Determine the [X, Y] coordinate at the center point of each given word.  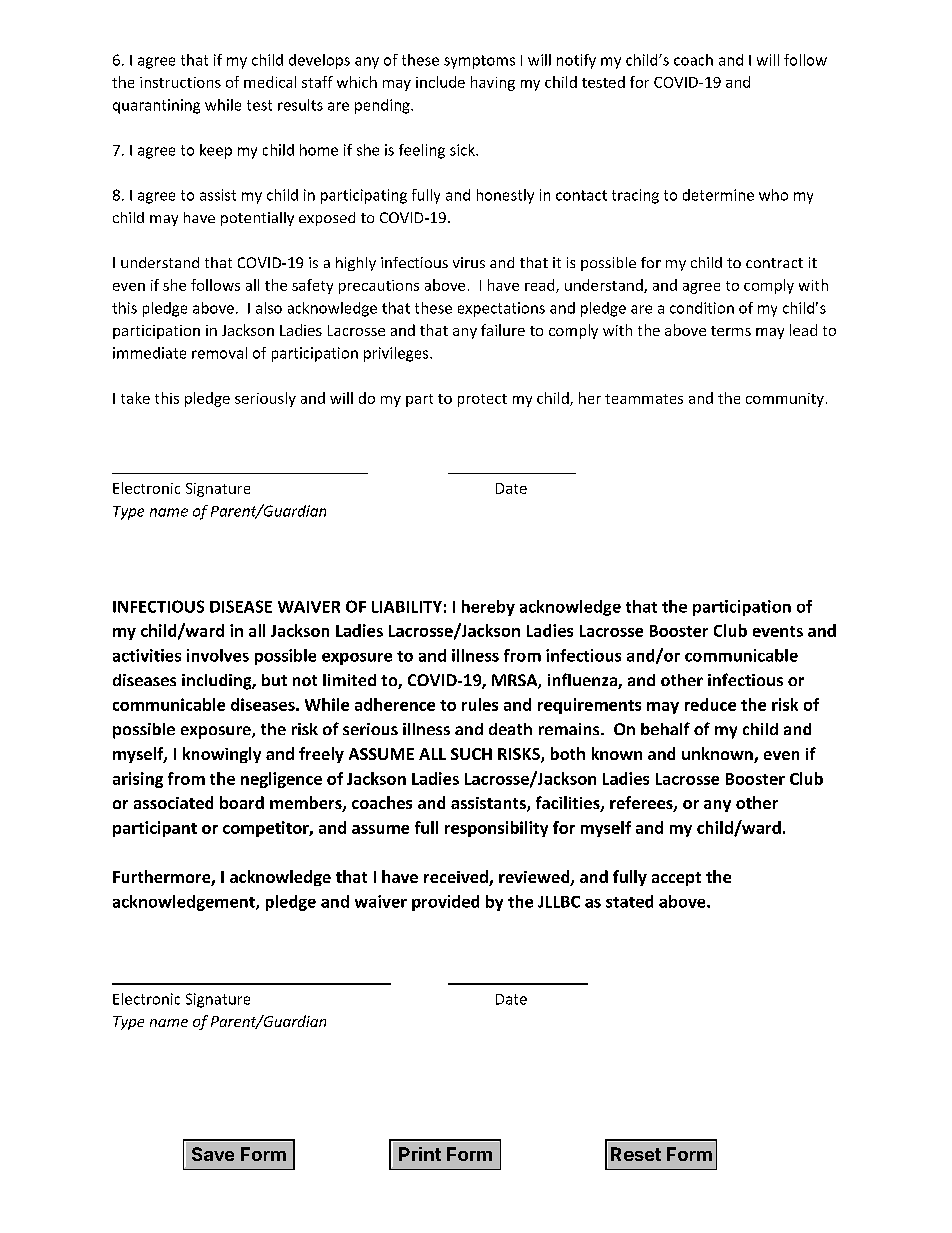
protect [482, 400]
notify [576, 61]
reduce [710, 704]
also [269, 308]
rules [480, 704]
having [493, 83]
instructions [180, 82]
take [135, 398]
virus [469, 262]
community [785, 400]
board [242, 802]
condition [702, 308]
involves [218, 655]
